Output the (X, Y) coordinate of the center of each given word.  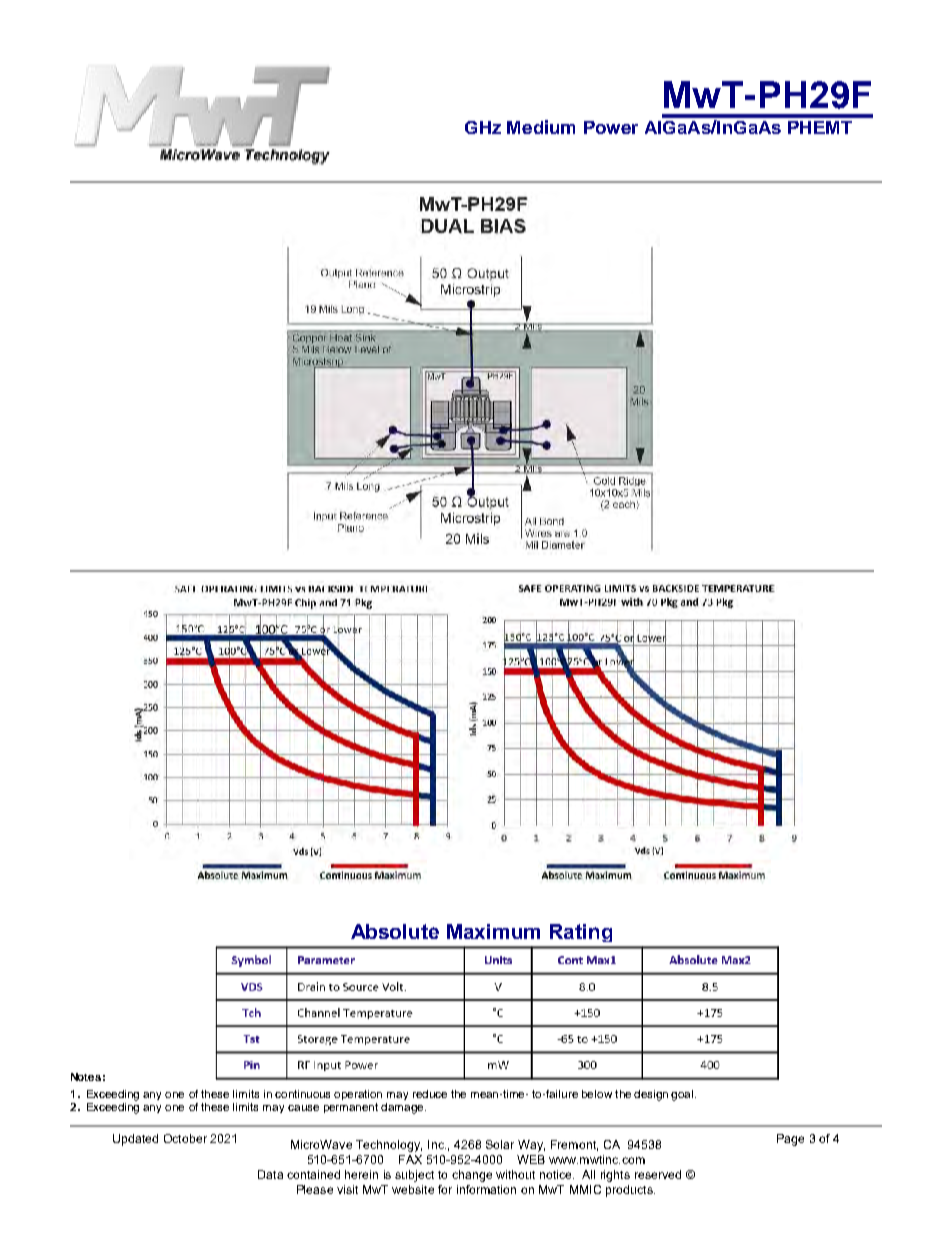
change (472, 1176)
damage (403, 1108)
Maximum (493, 931)
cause (303, 1108)
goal (683, 1095)
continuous (302, 1094)
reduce (430, 1094)
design (651, 1095)
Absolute (395, 931)
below (597, 1094)
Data (270, 1174)
